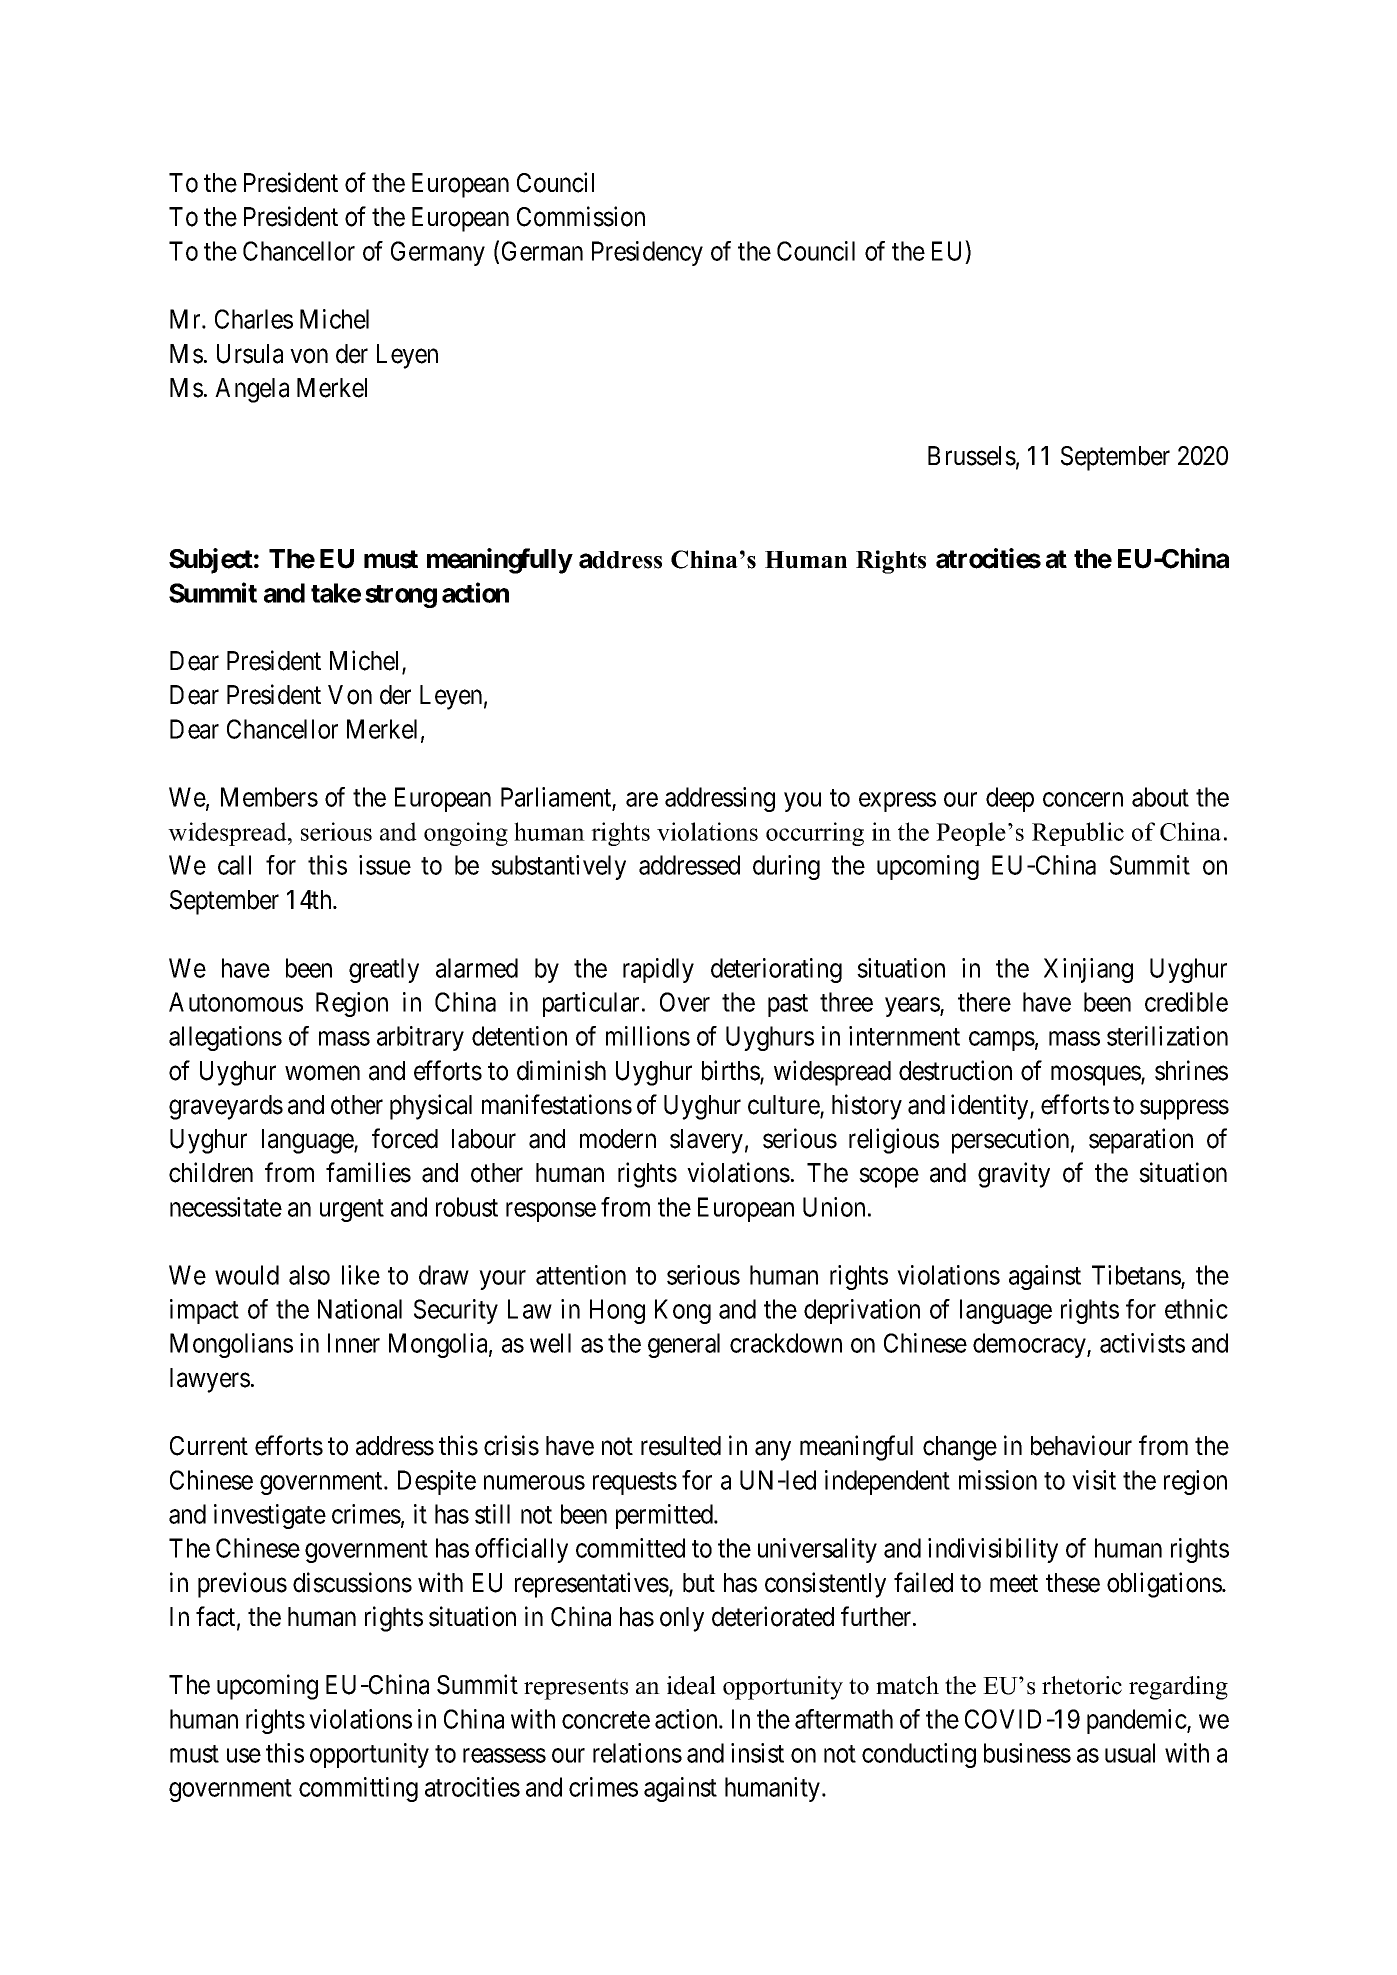  What do you see at coordinates (757, 1753) in the screenshot?
I see `insist` at bounding box center [757, 1753].
